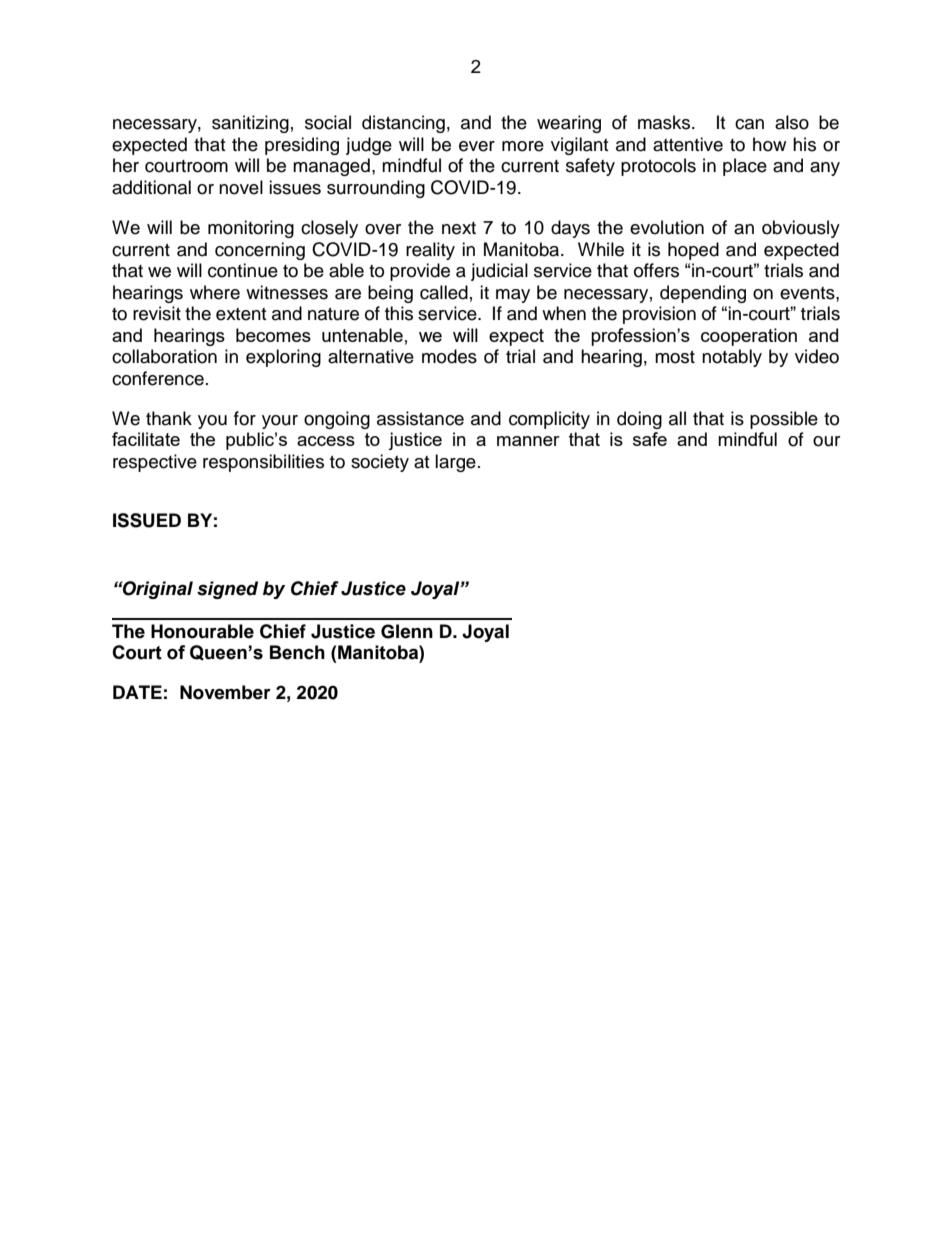 The width and height of the page is (952, 1233). What do you see at coordinates (477, 146) in the page?
I see `ever` at bounding box center [477, 146].
